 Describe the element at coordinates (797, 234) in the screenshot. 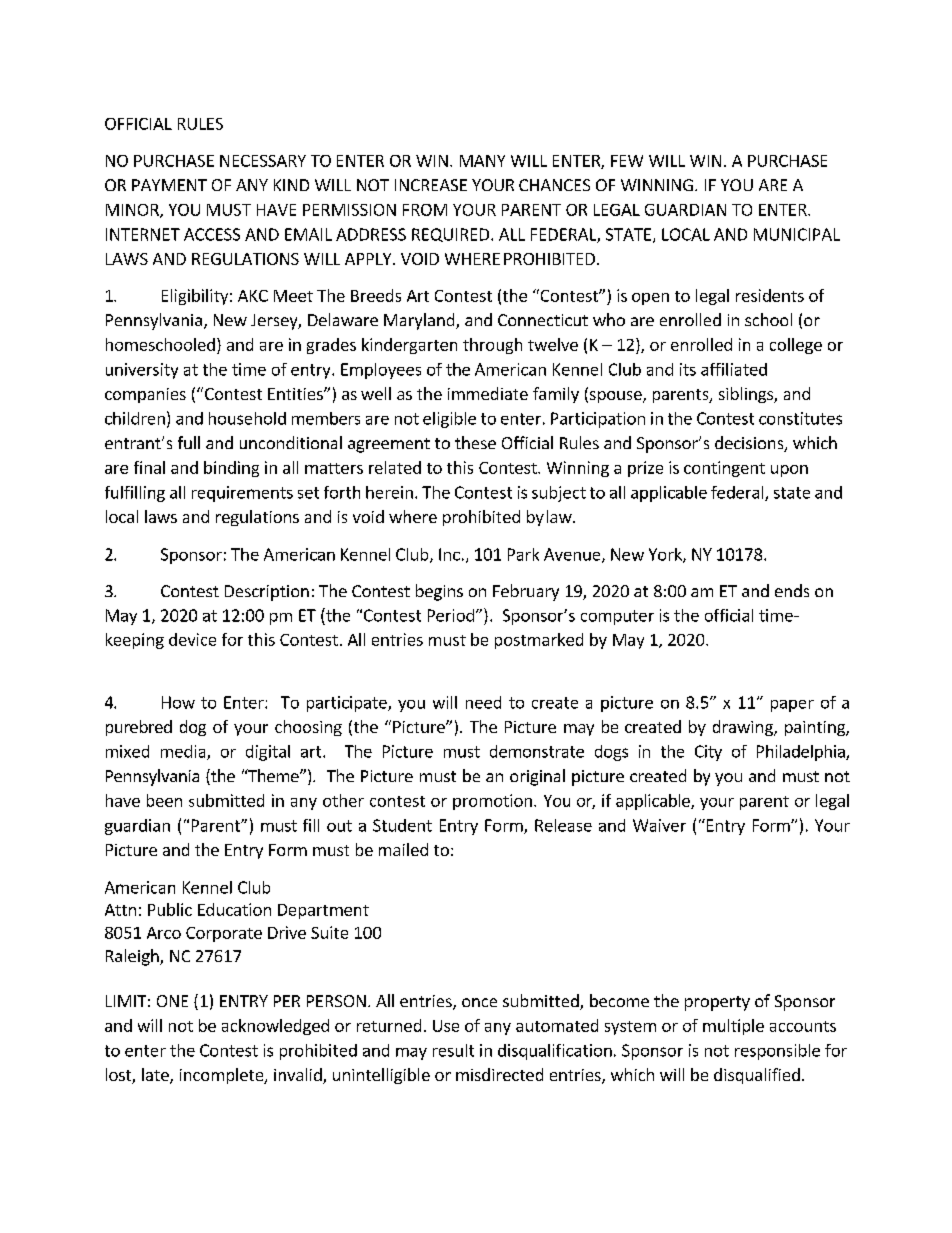

I see `MUNICIPAL` at that location.
